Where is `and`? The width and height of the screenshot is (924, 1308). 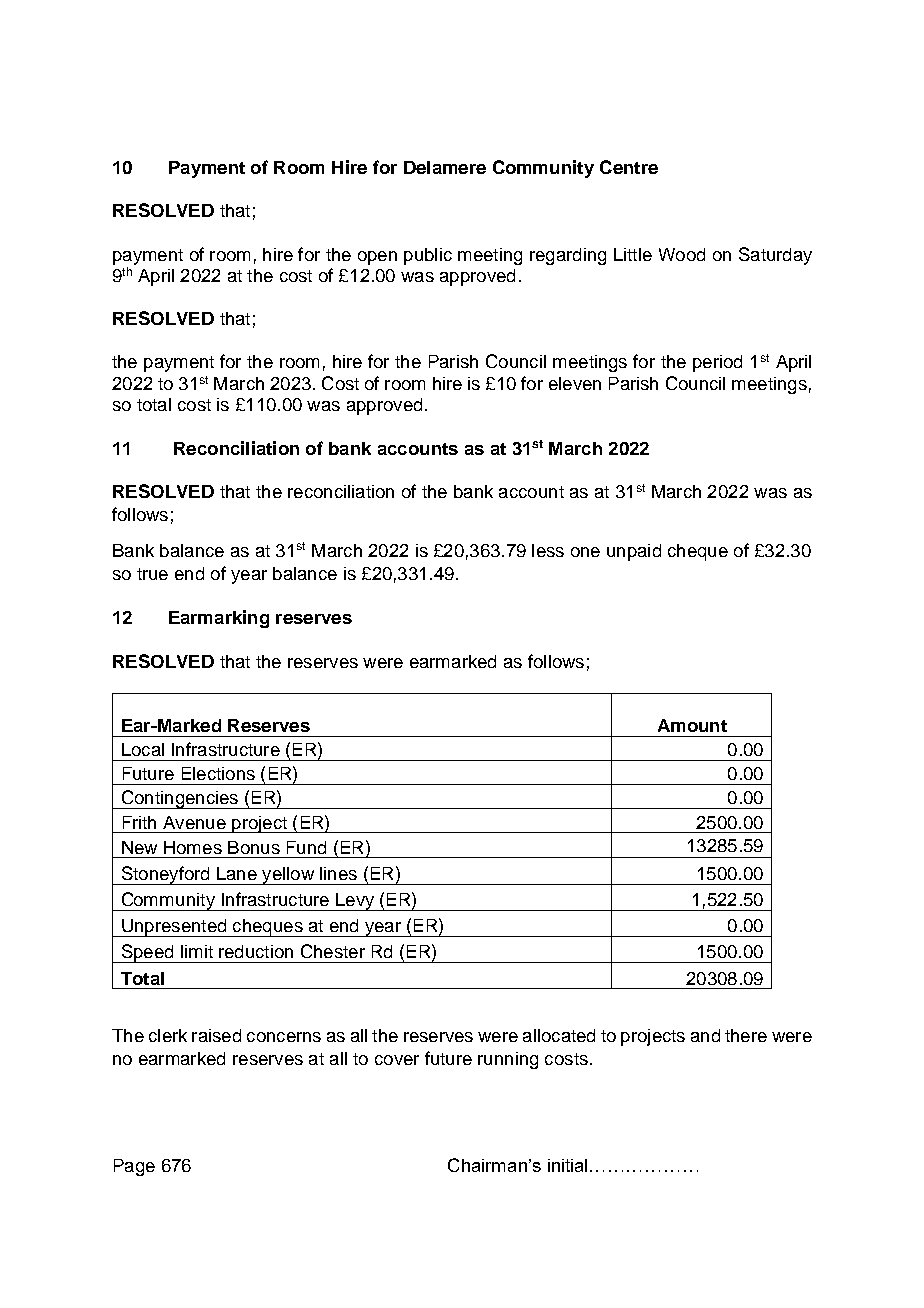
and is located at coordinates (705, 1035).
